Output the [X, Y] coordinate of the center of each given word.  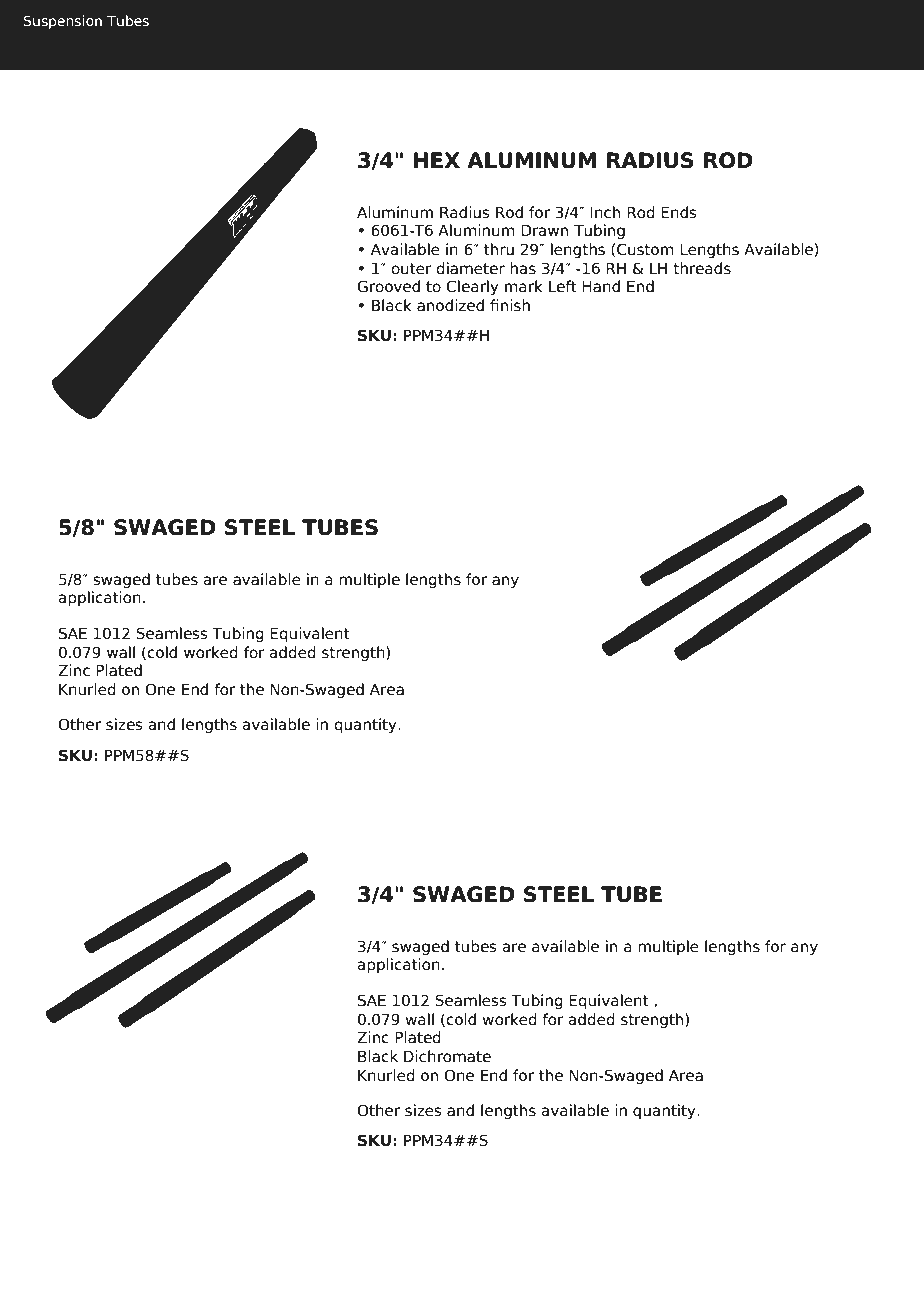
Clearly [472, 287]
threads [702, 268]
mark [524, 286]
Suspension [63, 22]
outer [411, 269]
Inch [605, 212]
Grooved [388, 286]
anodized [450, 305]
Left [563, 286]
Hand [601, 286]
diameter [470, 268]
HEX [436, 160]
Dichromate [447, 1056]
